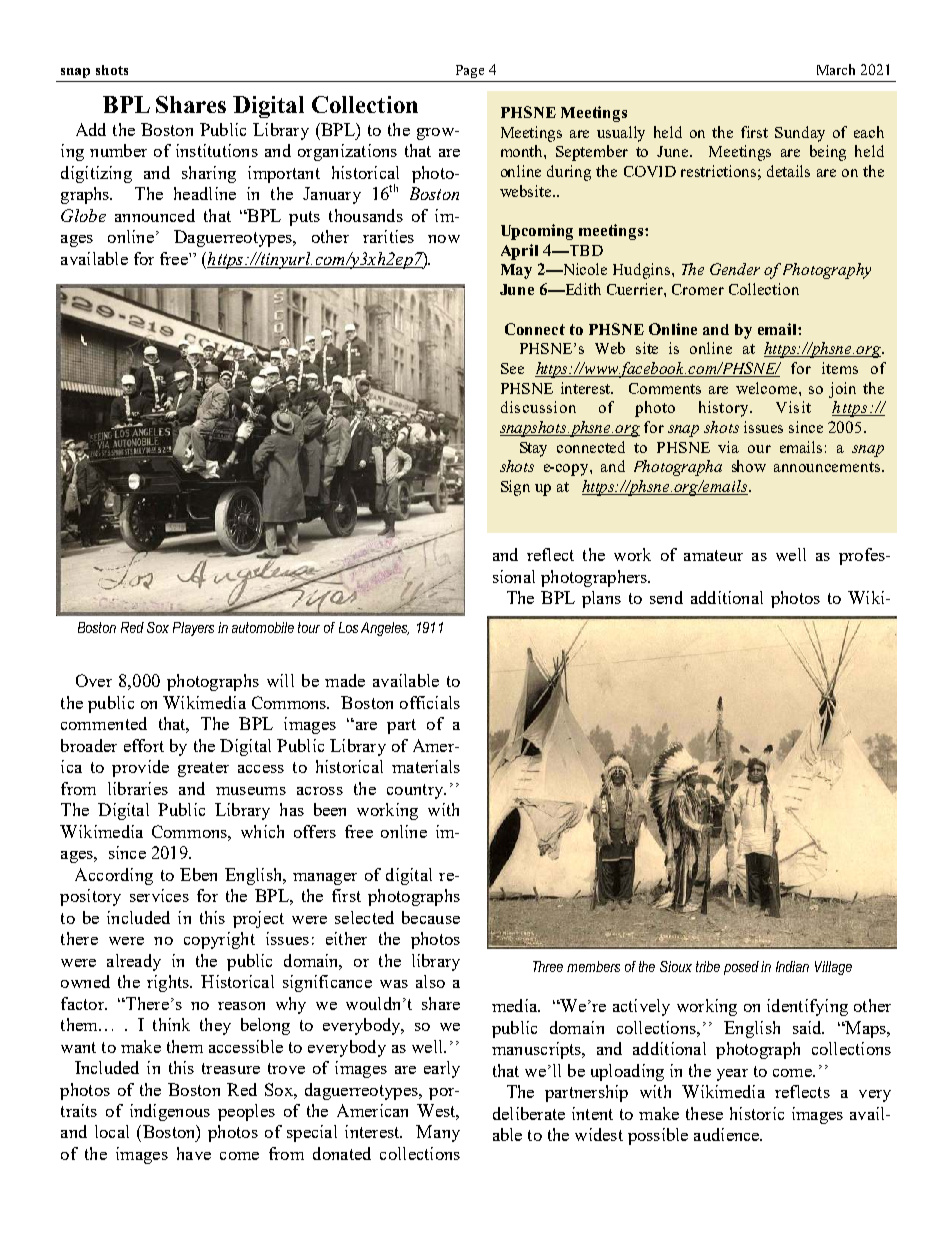 The height and width of the page is (1233, 952). Describe the element at coordinates (792, 966) in the page. I see `Indian` at that location.
